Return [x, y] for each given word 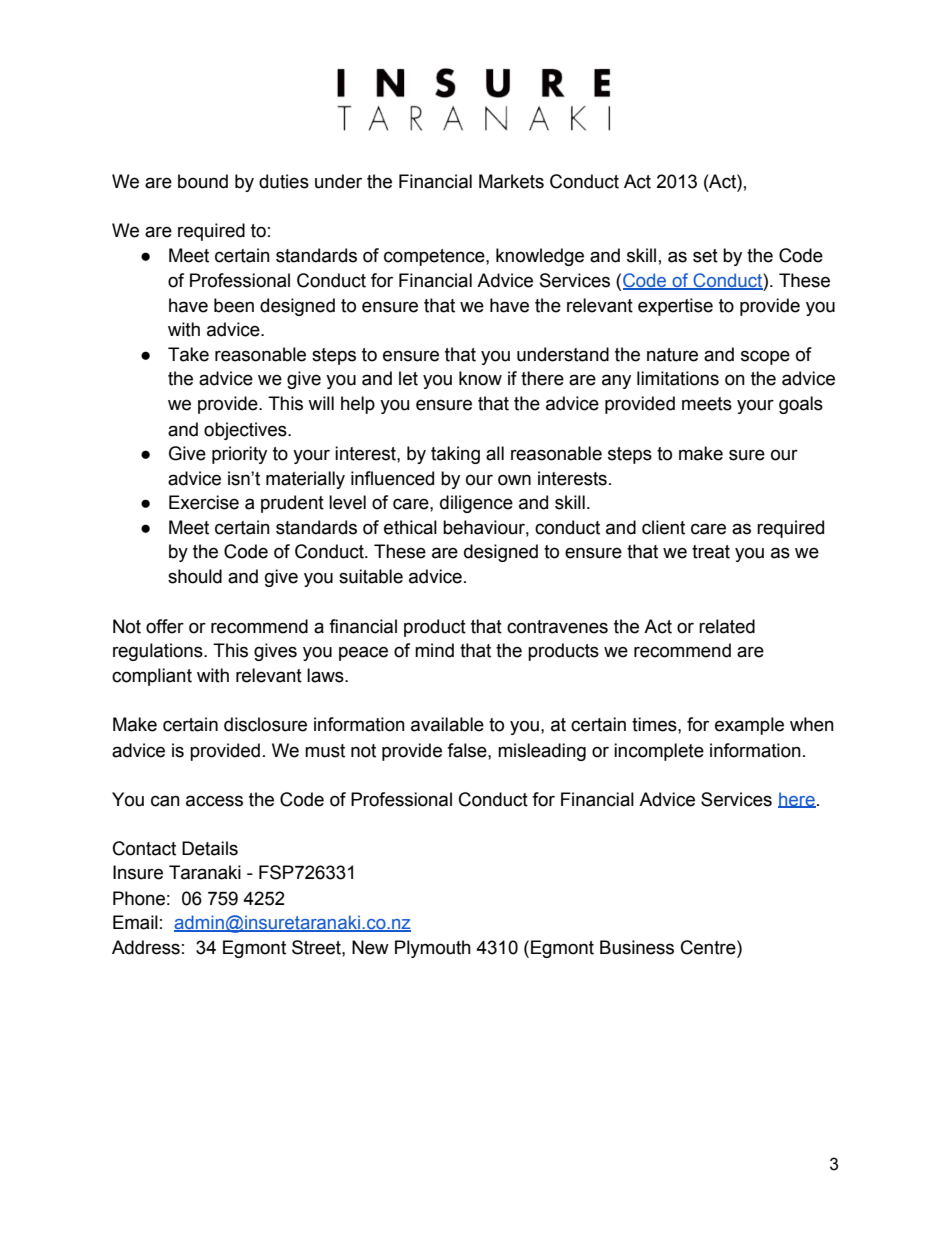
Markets [511, 181]
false [468, 750]
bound [203, 181]
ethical [410, 527]
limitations [678, 378]
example [749, 726]
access [214, 801]
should [195, 576]
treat [711, 552]
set [705, 256]
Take [188, 354]
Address [146, 947]
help [358, 405]
